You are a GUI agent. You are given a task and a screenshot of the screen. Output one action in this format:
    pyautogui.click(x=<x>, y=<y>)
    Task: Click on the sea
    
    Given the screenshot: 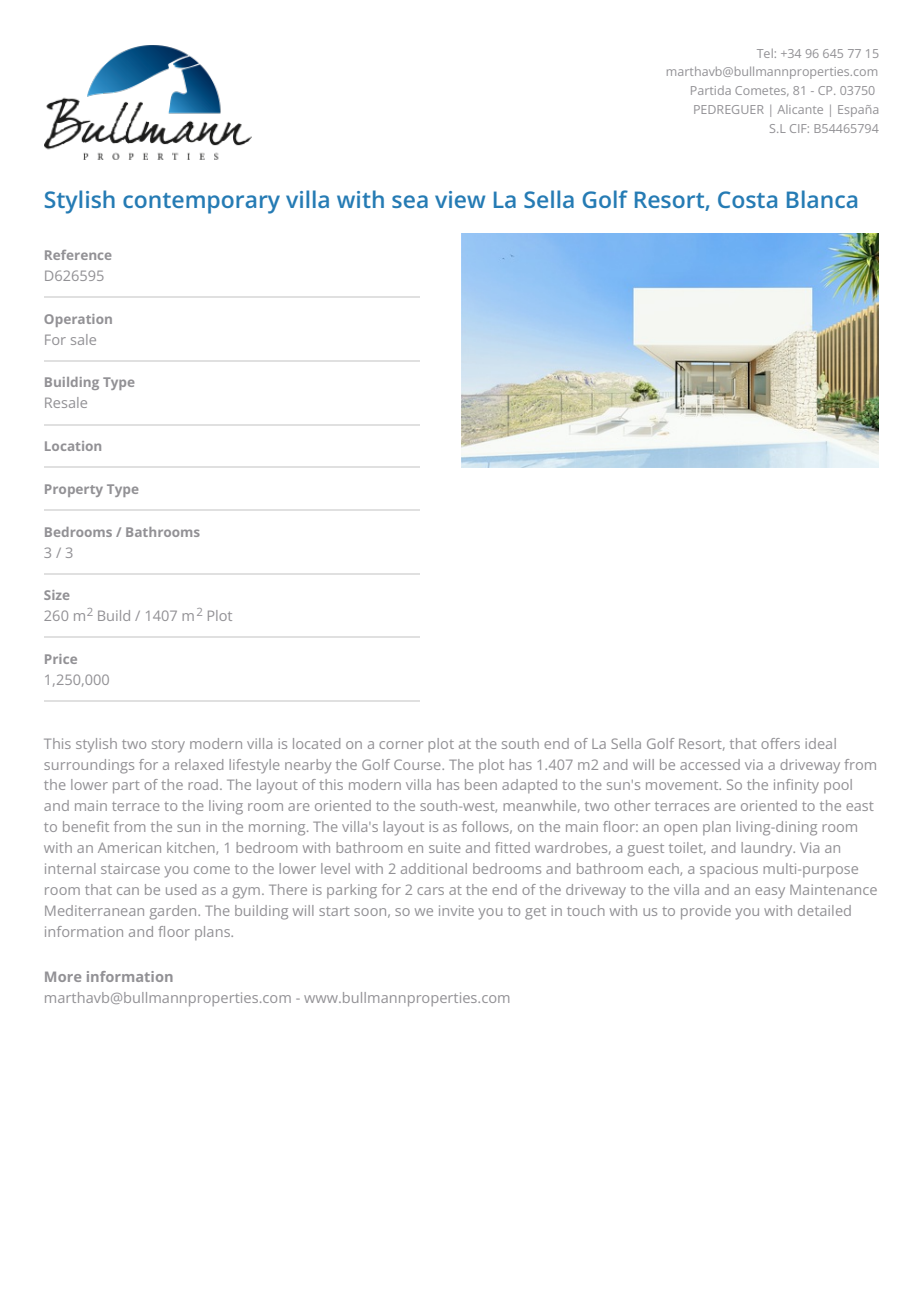 What is the action you would take?
    pyautogui.click(x=410, y=201)
